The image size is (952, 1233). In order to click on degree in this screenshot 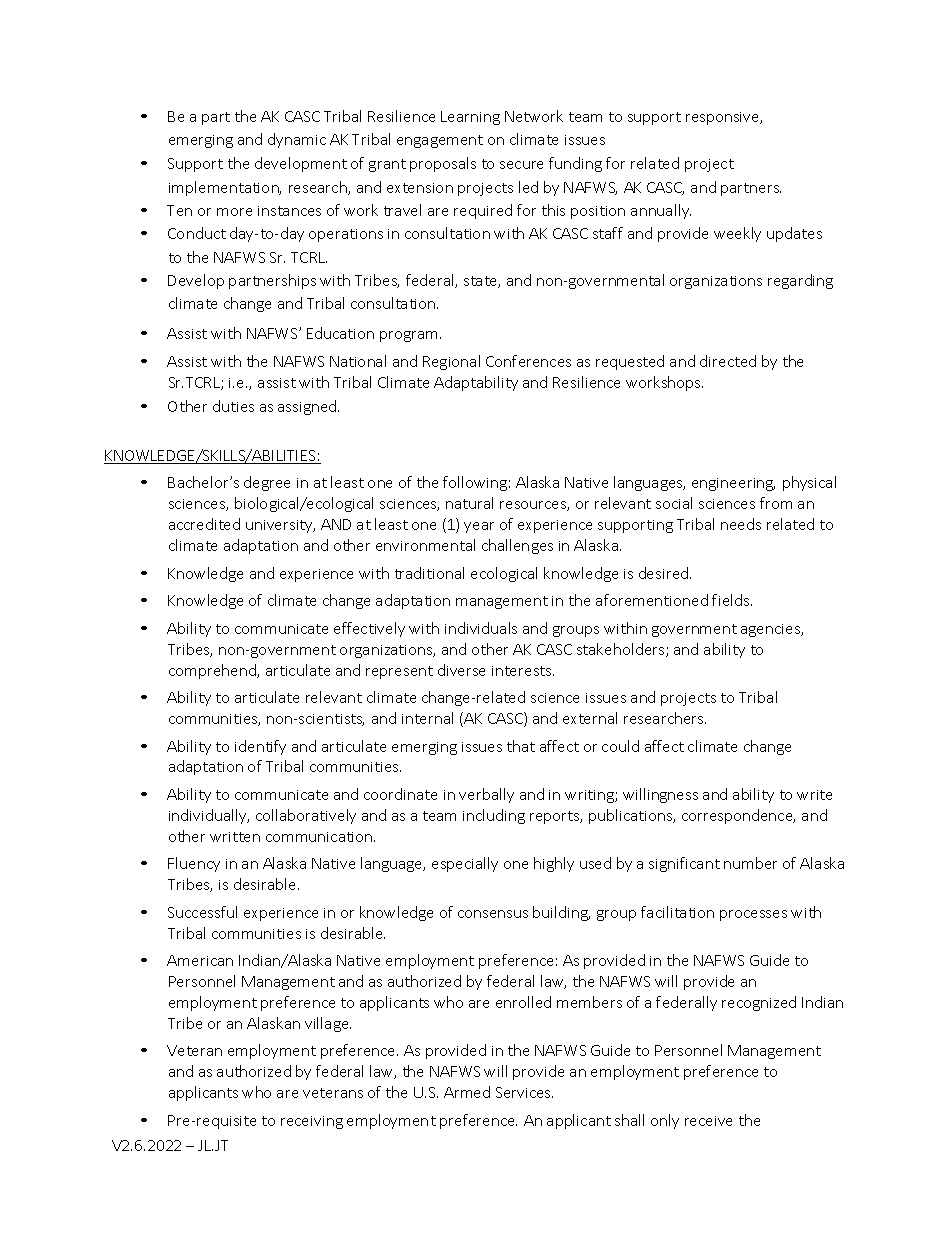, I will do `click(267, 483)`.
